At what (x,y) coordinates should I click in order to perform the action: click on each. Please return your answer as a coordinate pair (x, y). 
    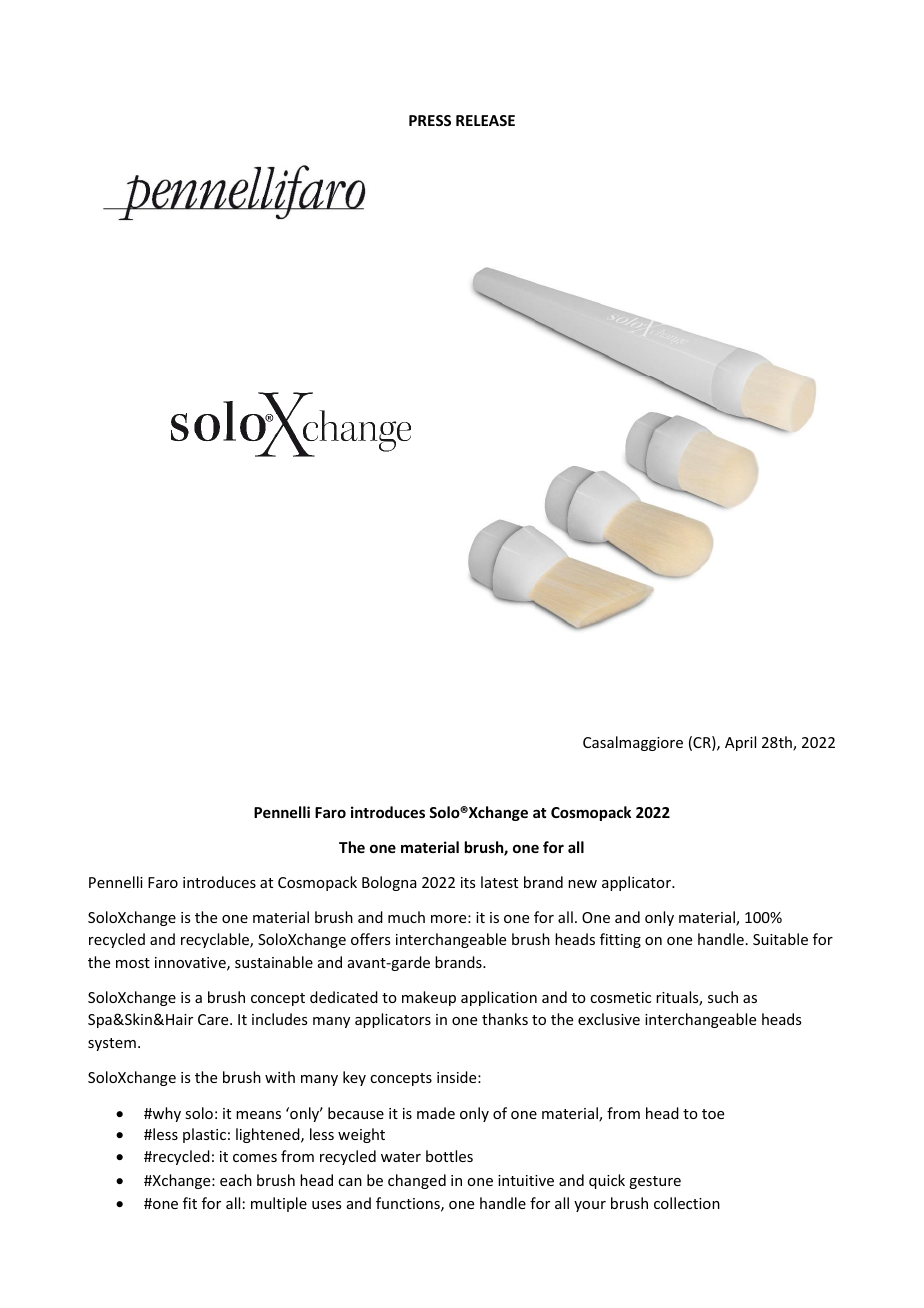
    Looking at the image, I should click on (236, 1180).
